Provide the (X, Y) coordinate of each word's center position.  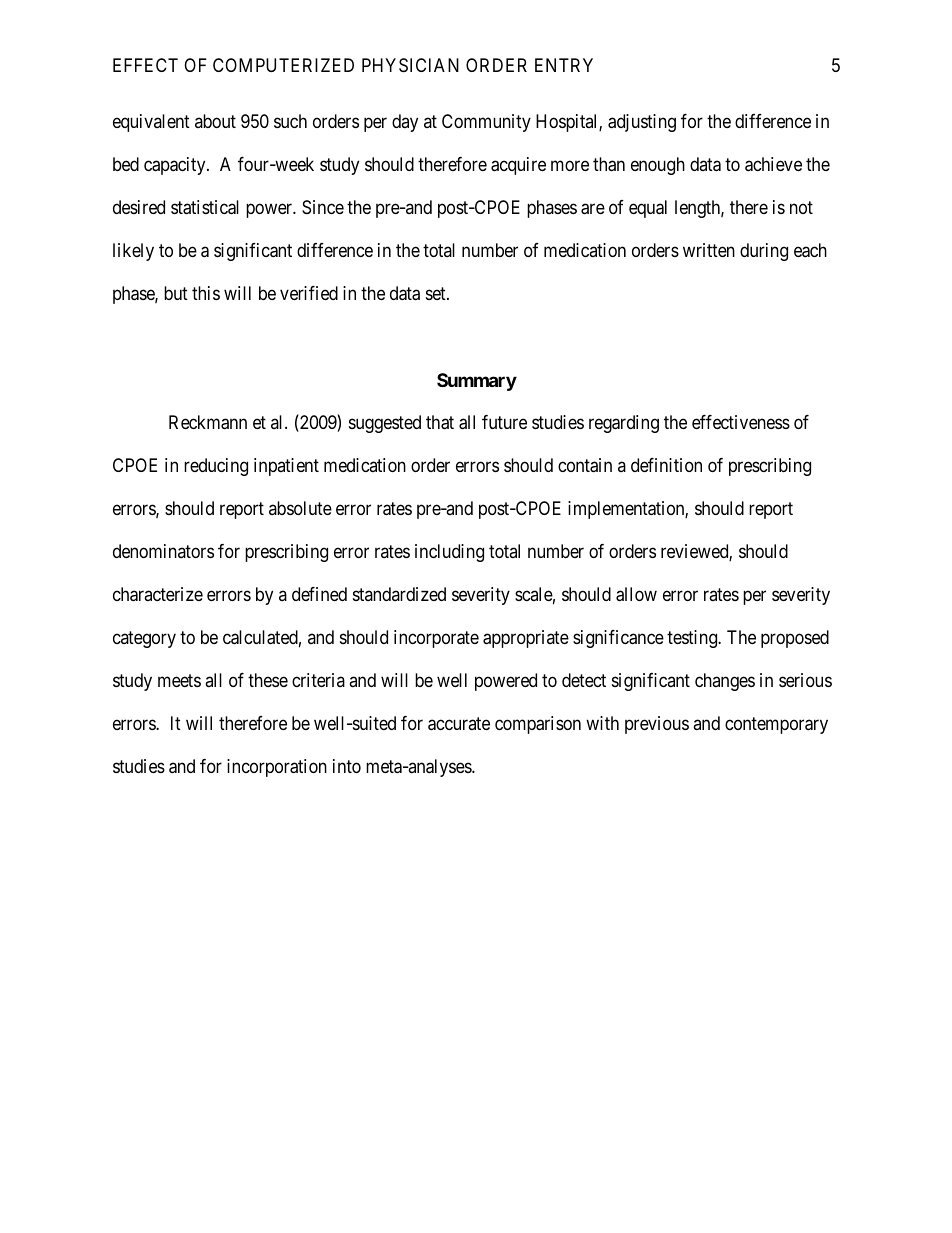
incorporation (277, 768)
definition (666, 465)
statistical (205, 207)
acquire (518, 166)
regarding (624, 424)
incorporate (436, 639)
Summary (477, 382)
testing (693, 639)
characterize (158, 594)
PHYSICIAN (410, 65)
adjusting (642, 123)
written (709, 250)
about (215, 121)
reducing (216, 467)
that (440, 422)
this (206, 293)
